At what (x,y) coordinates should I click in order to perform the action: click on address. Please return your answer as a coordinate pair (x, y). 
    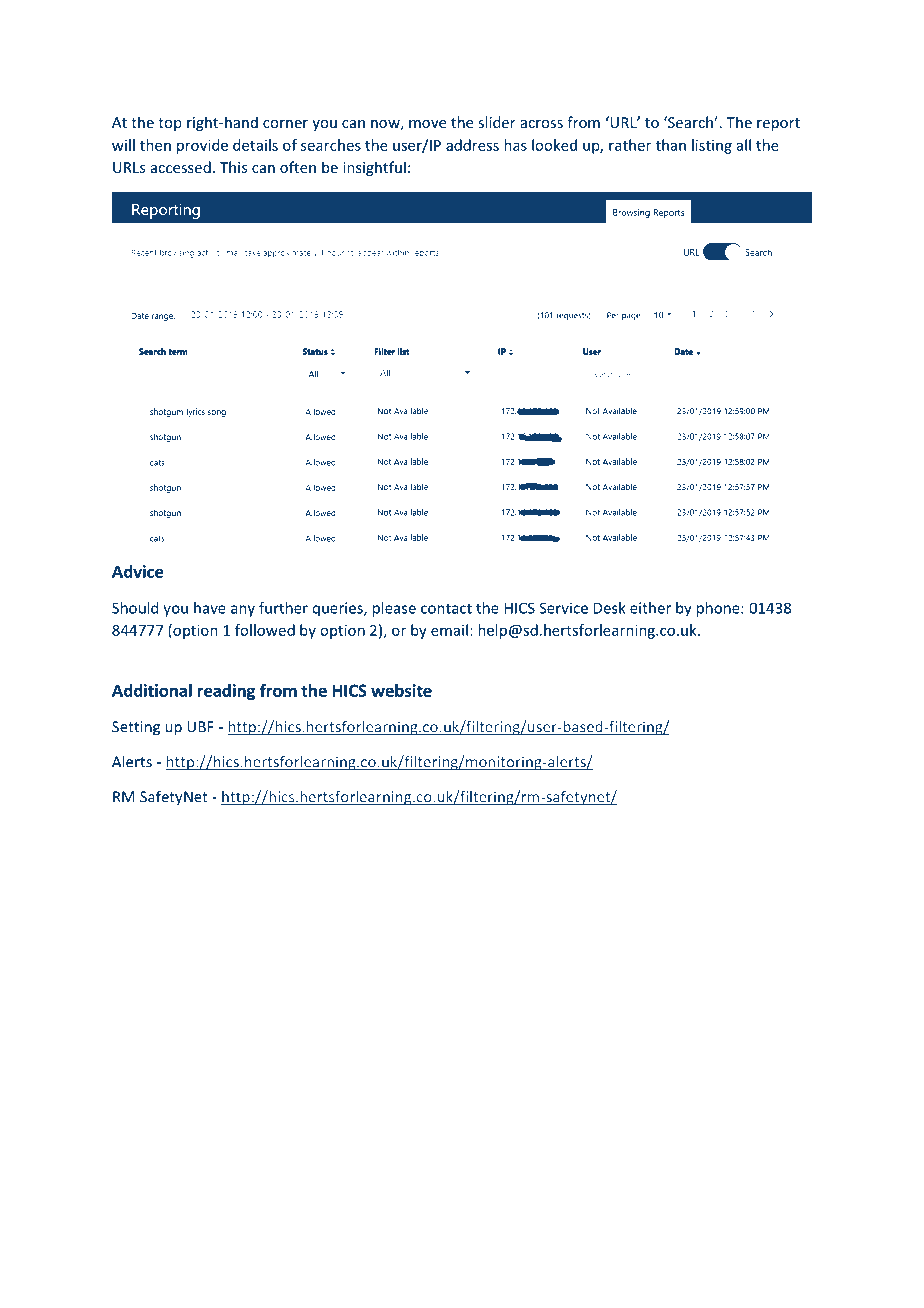
    Looking at the image, I should click on (472, 145).
